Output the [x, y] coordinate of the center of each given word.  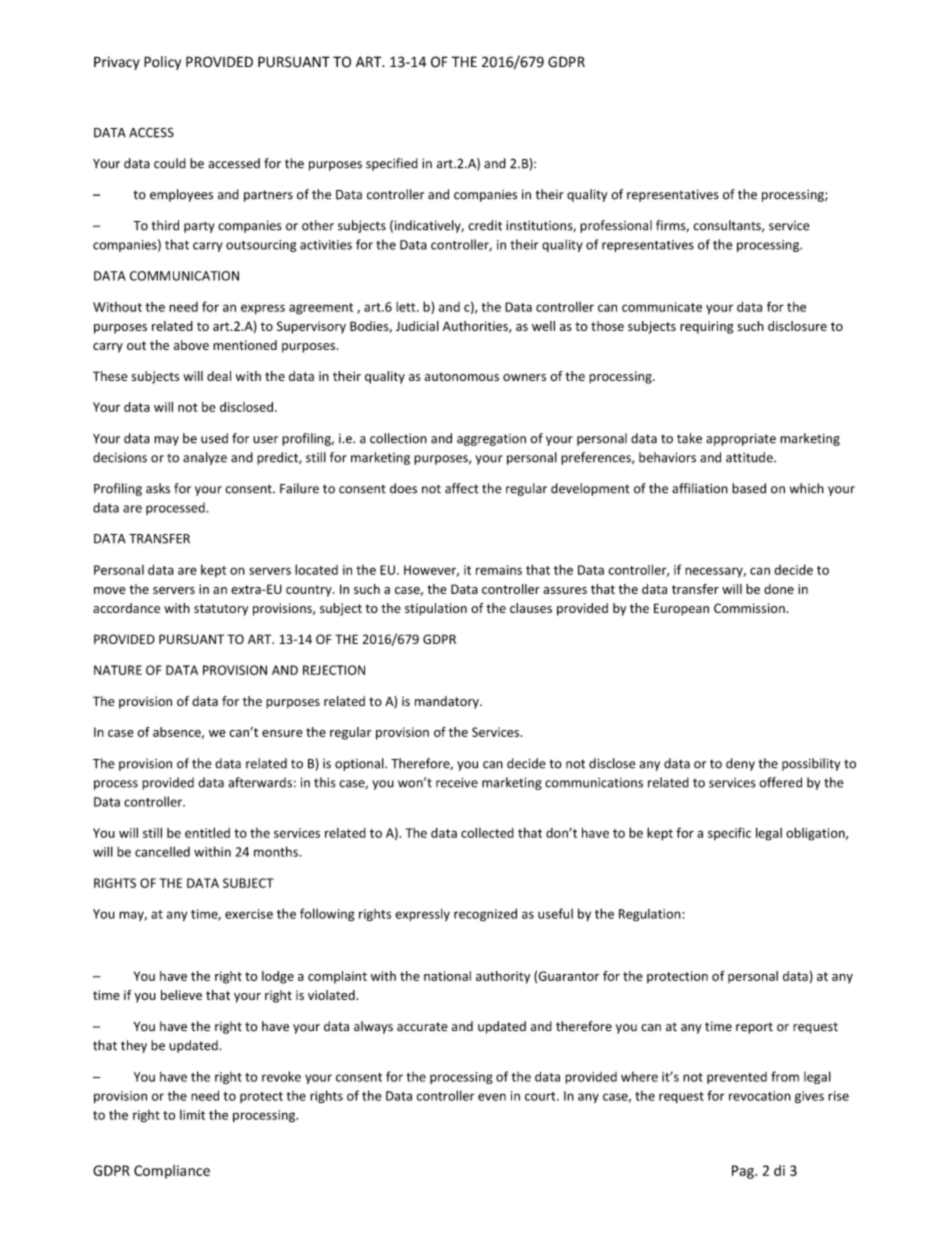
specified [392, 164]
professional [616, 226]
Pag [744, 1172]
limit [192, 1115]
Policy [162, 63]
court [541, 1096]
